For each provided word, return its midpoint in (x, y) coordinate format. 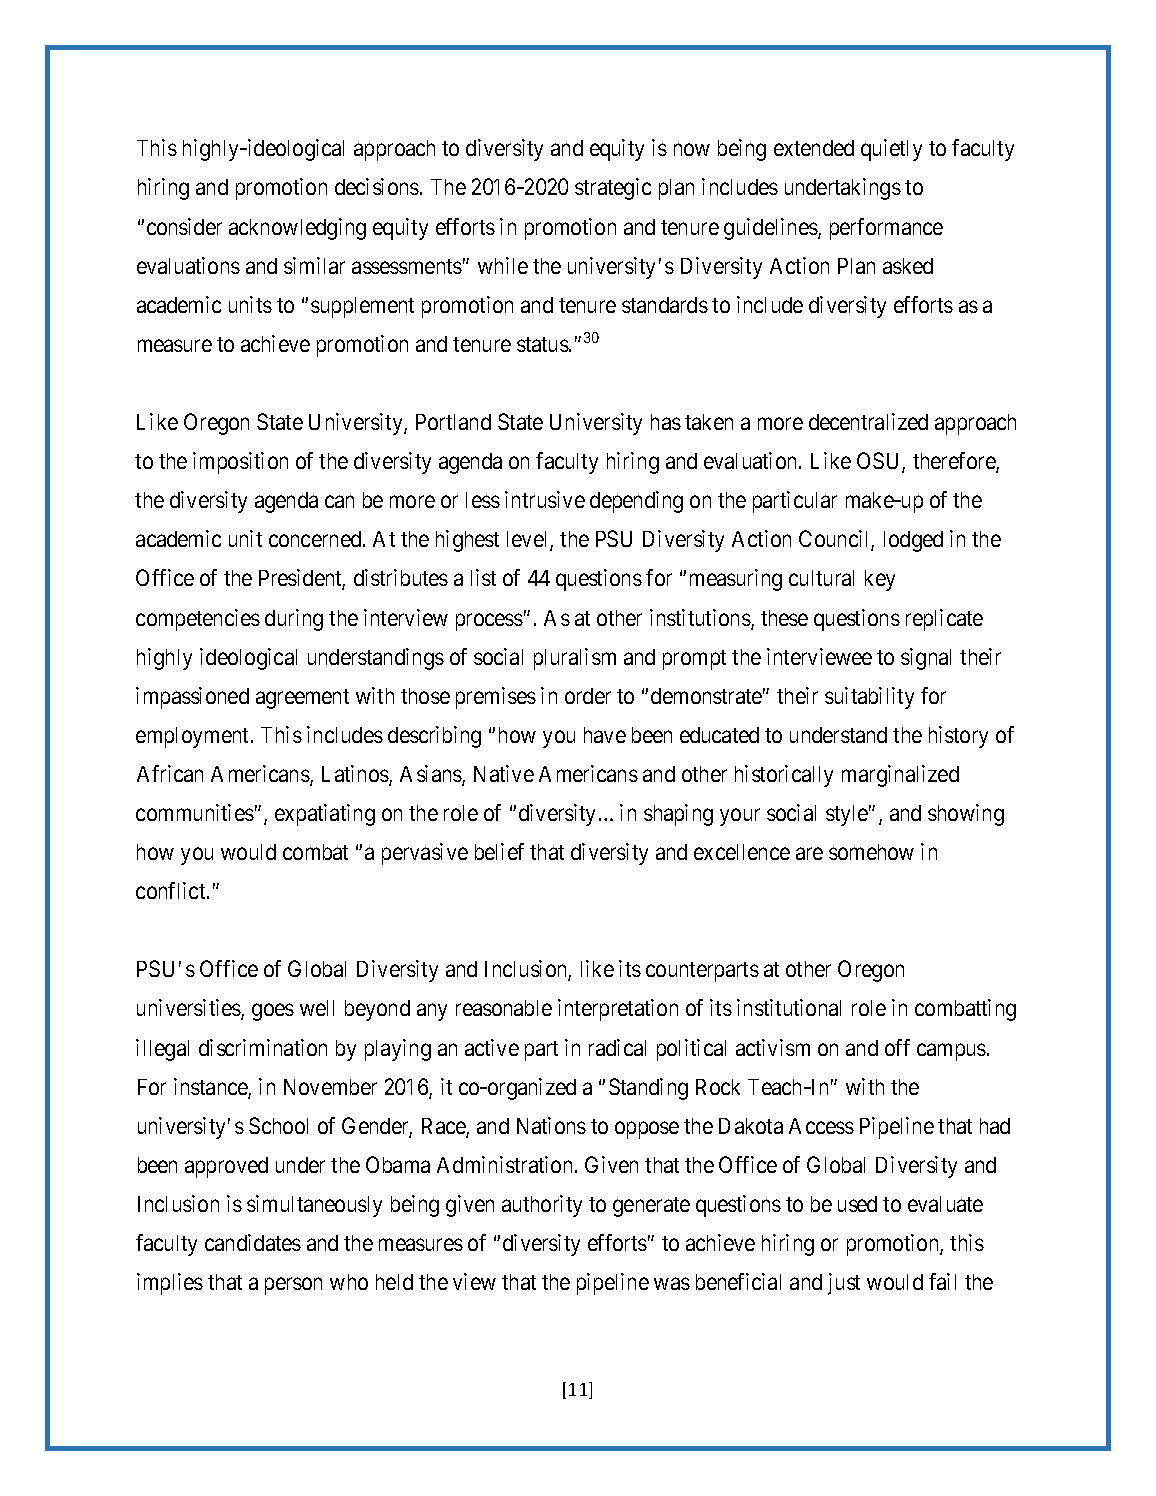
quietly (891, 150)
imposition (240, 463)
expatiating (325, 815)
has (666, 422)
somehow (871, 852)
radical (617, 1047)
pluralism (575, 659)
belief (499, 851)
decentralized (868, 421)
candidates (253, 1242)
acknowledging (297, 229)
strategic (613, 189)
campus (951, 1052)
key (880, 580)
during (294, 620)
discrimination (263, 1047)
